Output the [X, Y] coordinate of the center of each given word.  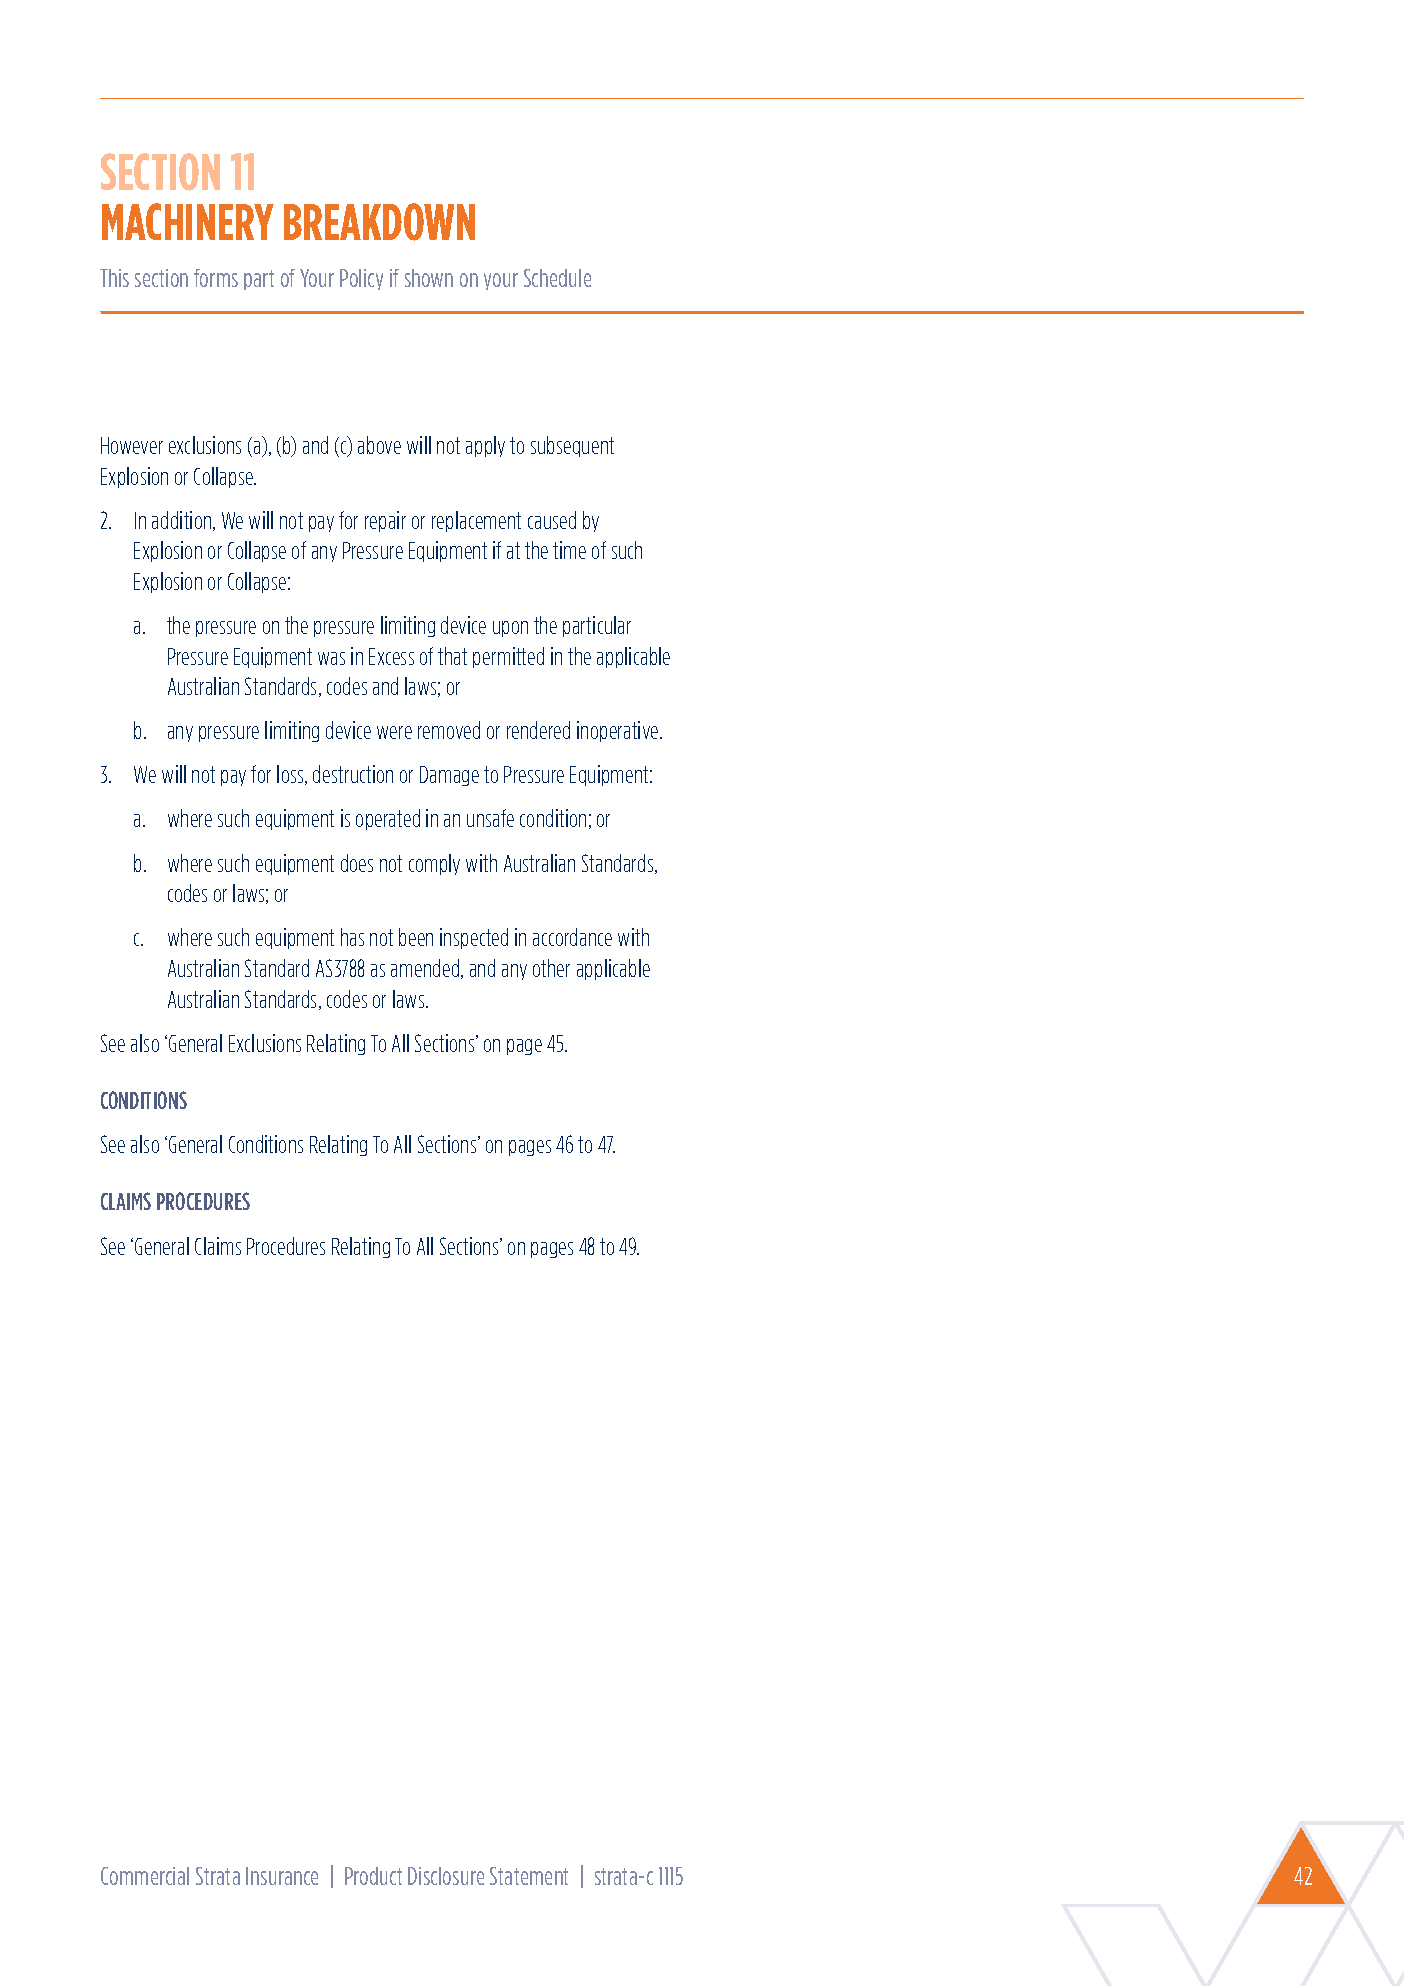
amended [426, 969]
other [551, 968]
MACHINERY [188, 221]
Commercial [145, 1876]
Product [373, 1876]
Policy [361, 279]
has [352, 937]
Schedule [557, 278]
